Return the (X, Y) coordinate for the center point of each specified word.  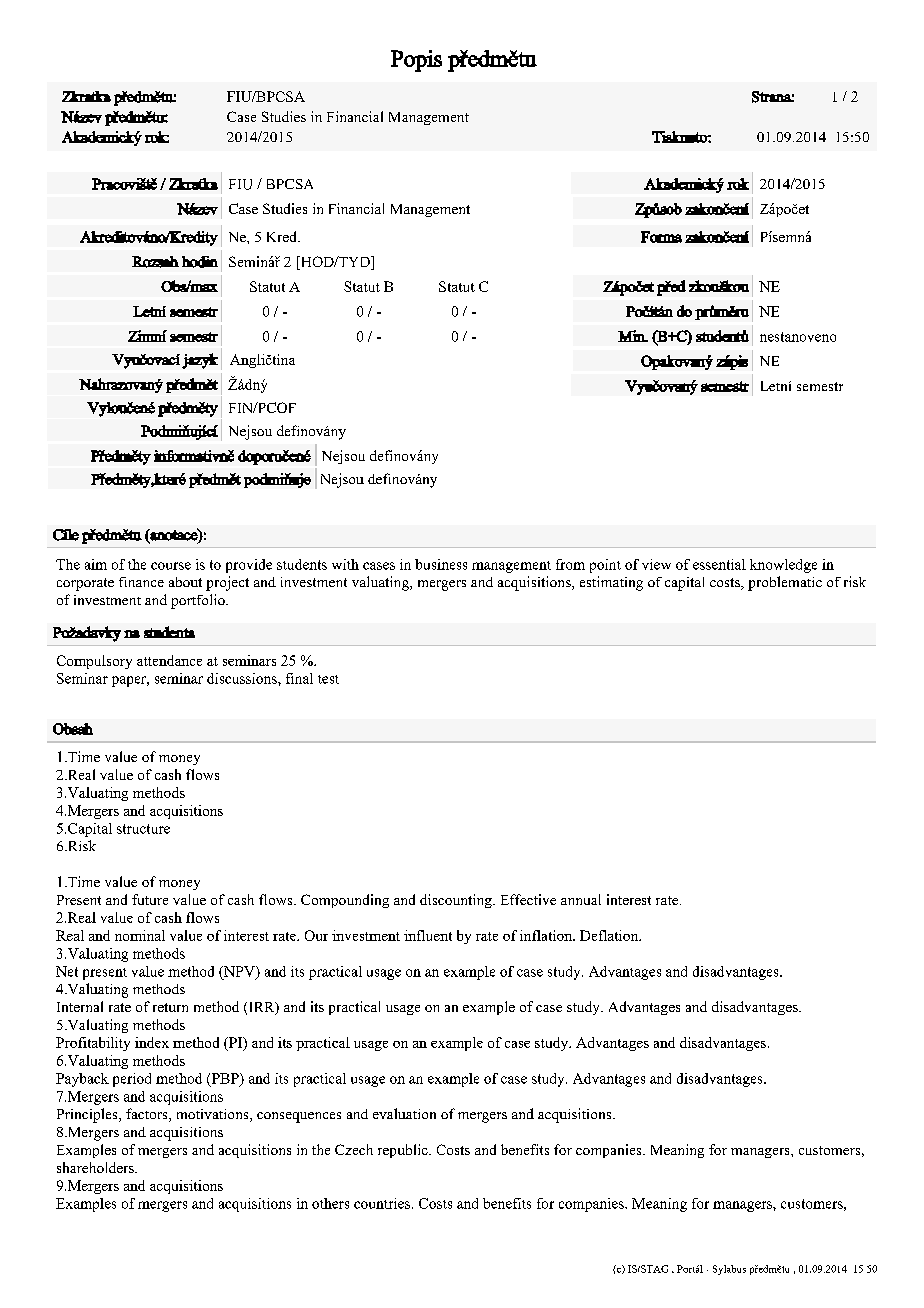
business (441, 564)
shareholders (96, 1167)
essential (719, 564)
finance (141, 582)
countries (382, 1203)
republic (404, 1151)
